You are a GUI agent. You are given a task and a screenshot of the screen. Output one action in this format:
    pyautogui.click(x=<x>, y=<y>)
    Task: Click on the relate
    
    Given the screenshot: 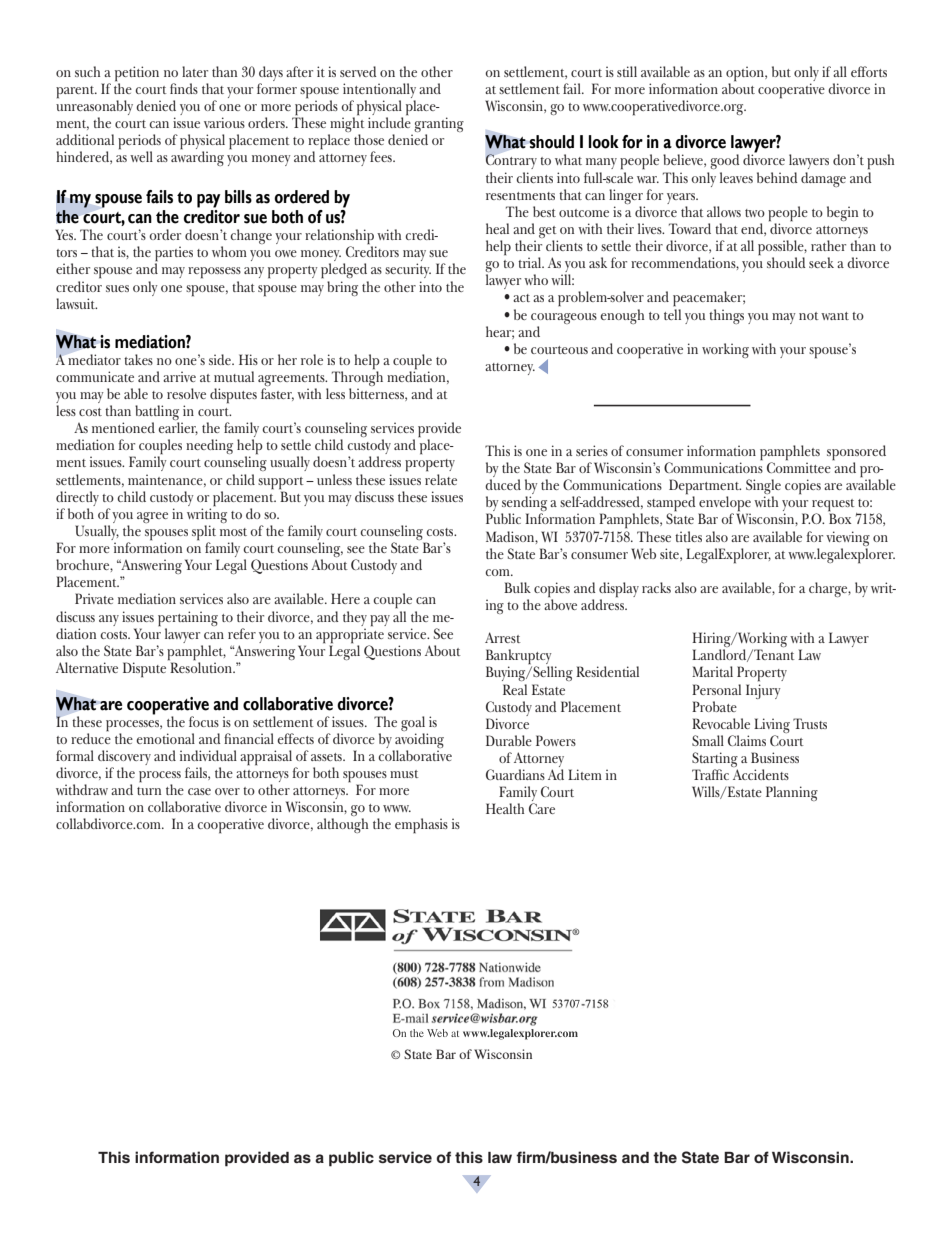 What is the action you would take?
    pyautogui.click(x=441, y=479)
